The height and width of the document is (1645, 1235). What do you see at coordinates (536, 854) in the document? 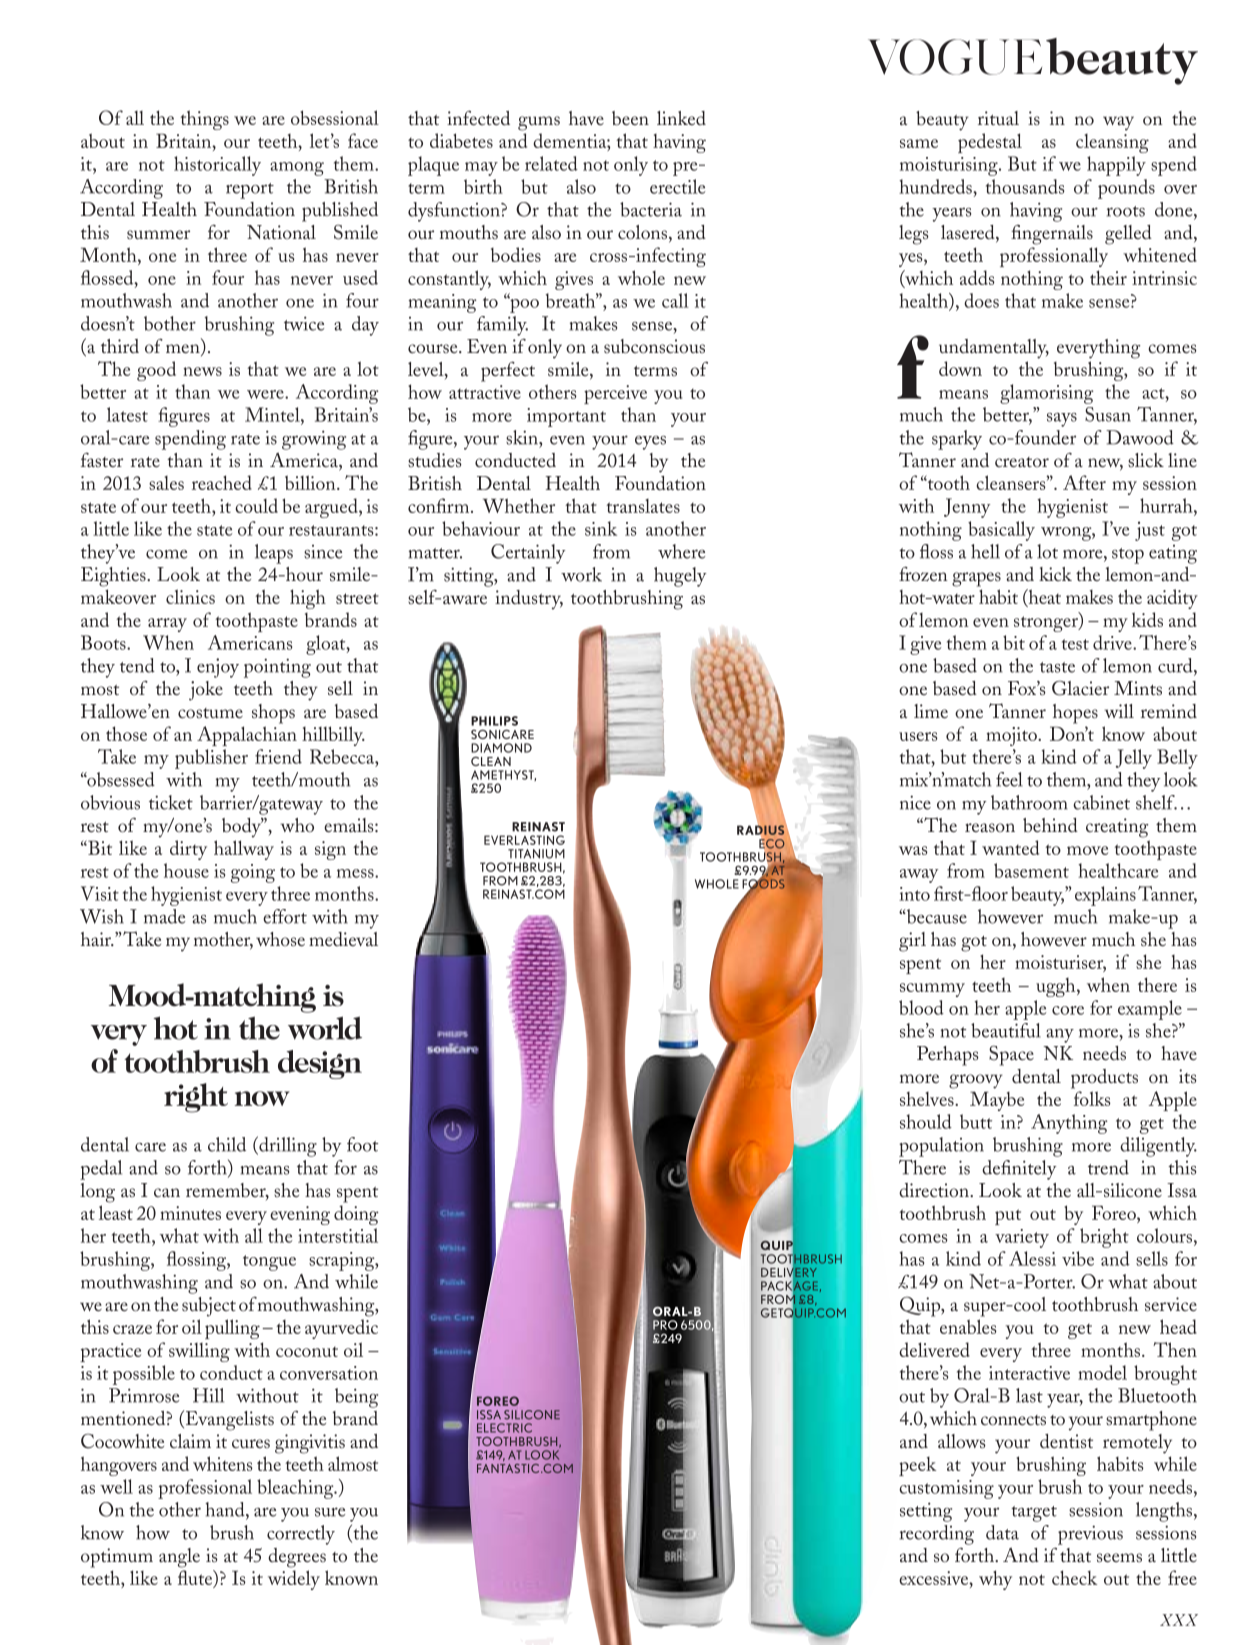
I see `TITANIUM` at bounding box center [536, 854].
